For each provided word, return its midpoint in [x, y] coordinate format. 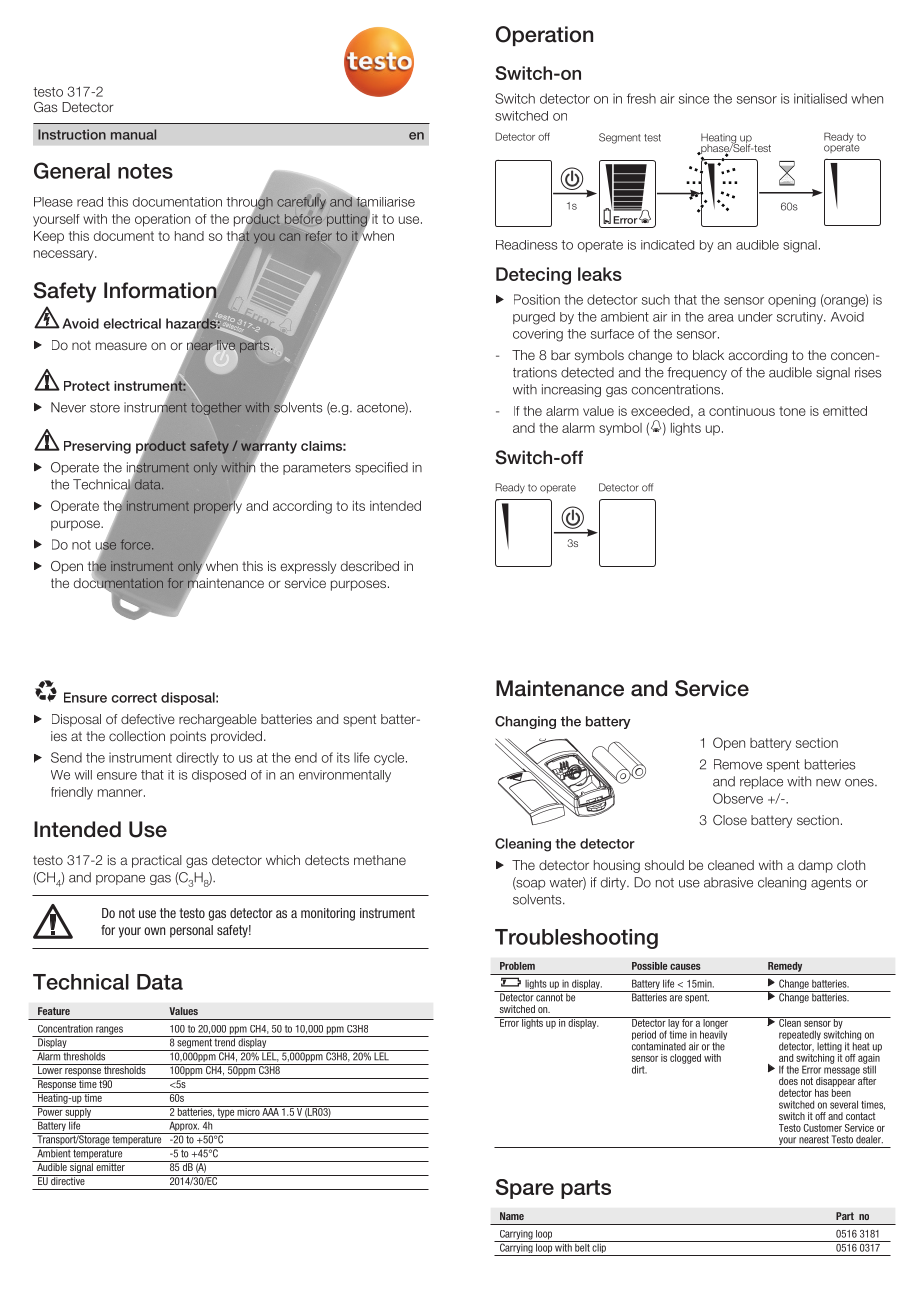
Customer [823, 1128]
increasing [571, 390]
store [105, 408]
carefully [301, 203]
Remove [738, 764]
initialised [820, 98]
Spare [525, 1189]
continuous [742, 411]
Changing [525, 722]
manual [133, 134]
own [154, 931]
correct [134, 698]
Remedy [785, 967]
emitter [110, 1166]
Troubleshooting [576, 939]
